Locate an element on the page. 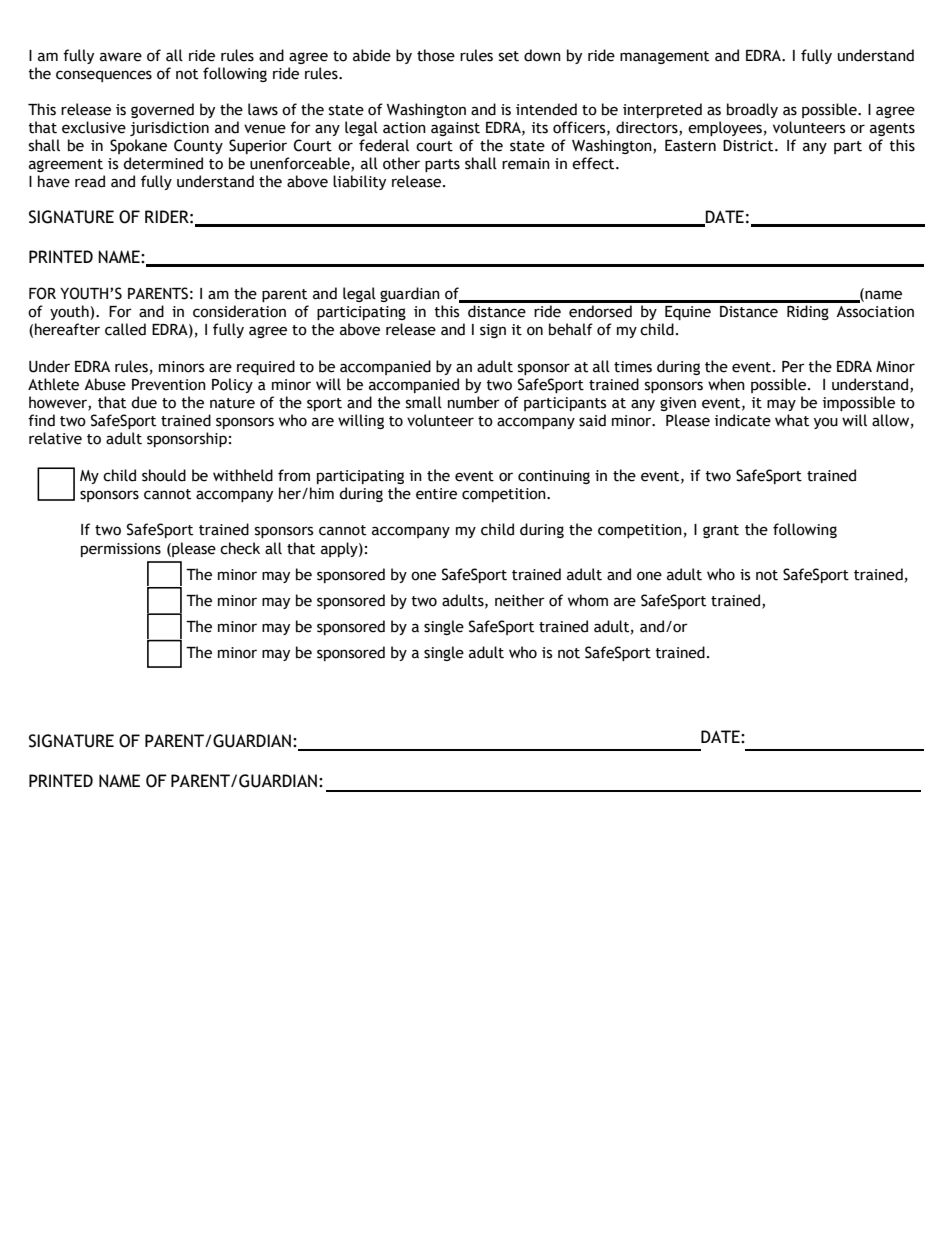 The image size is (952, 1233). consequences is located at coordinates (104, 76).
